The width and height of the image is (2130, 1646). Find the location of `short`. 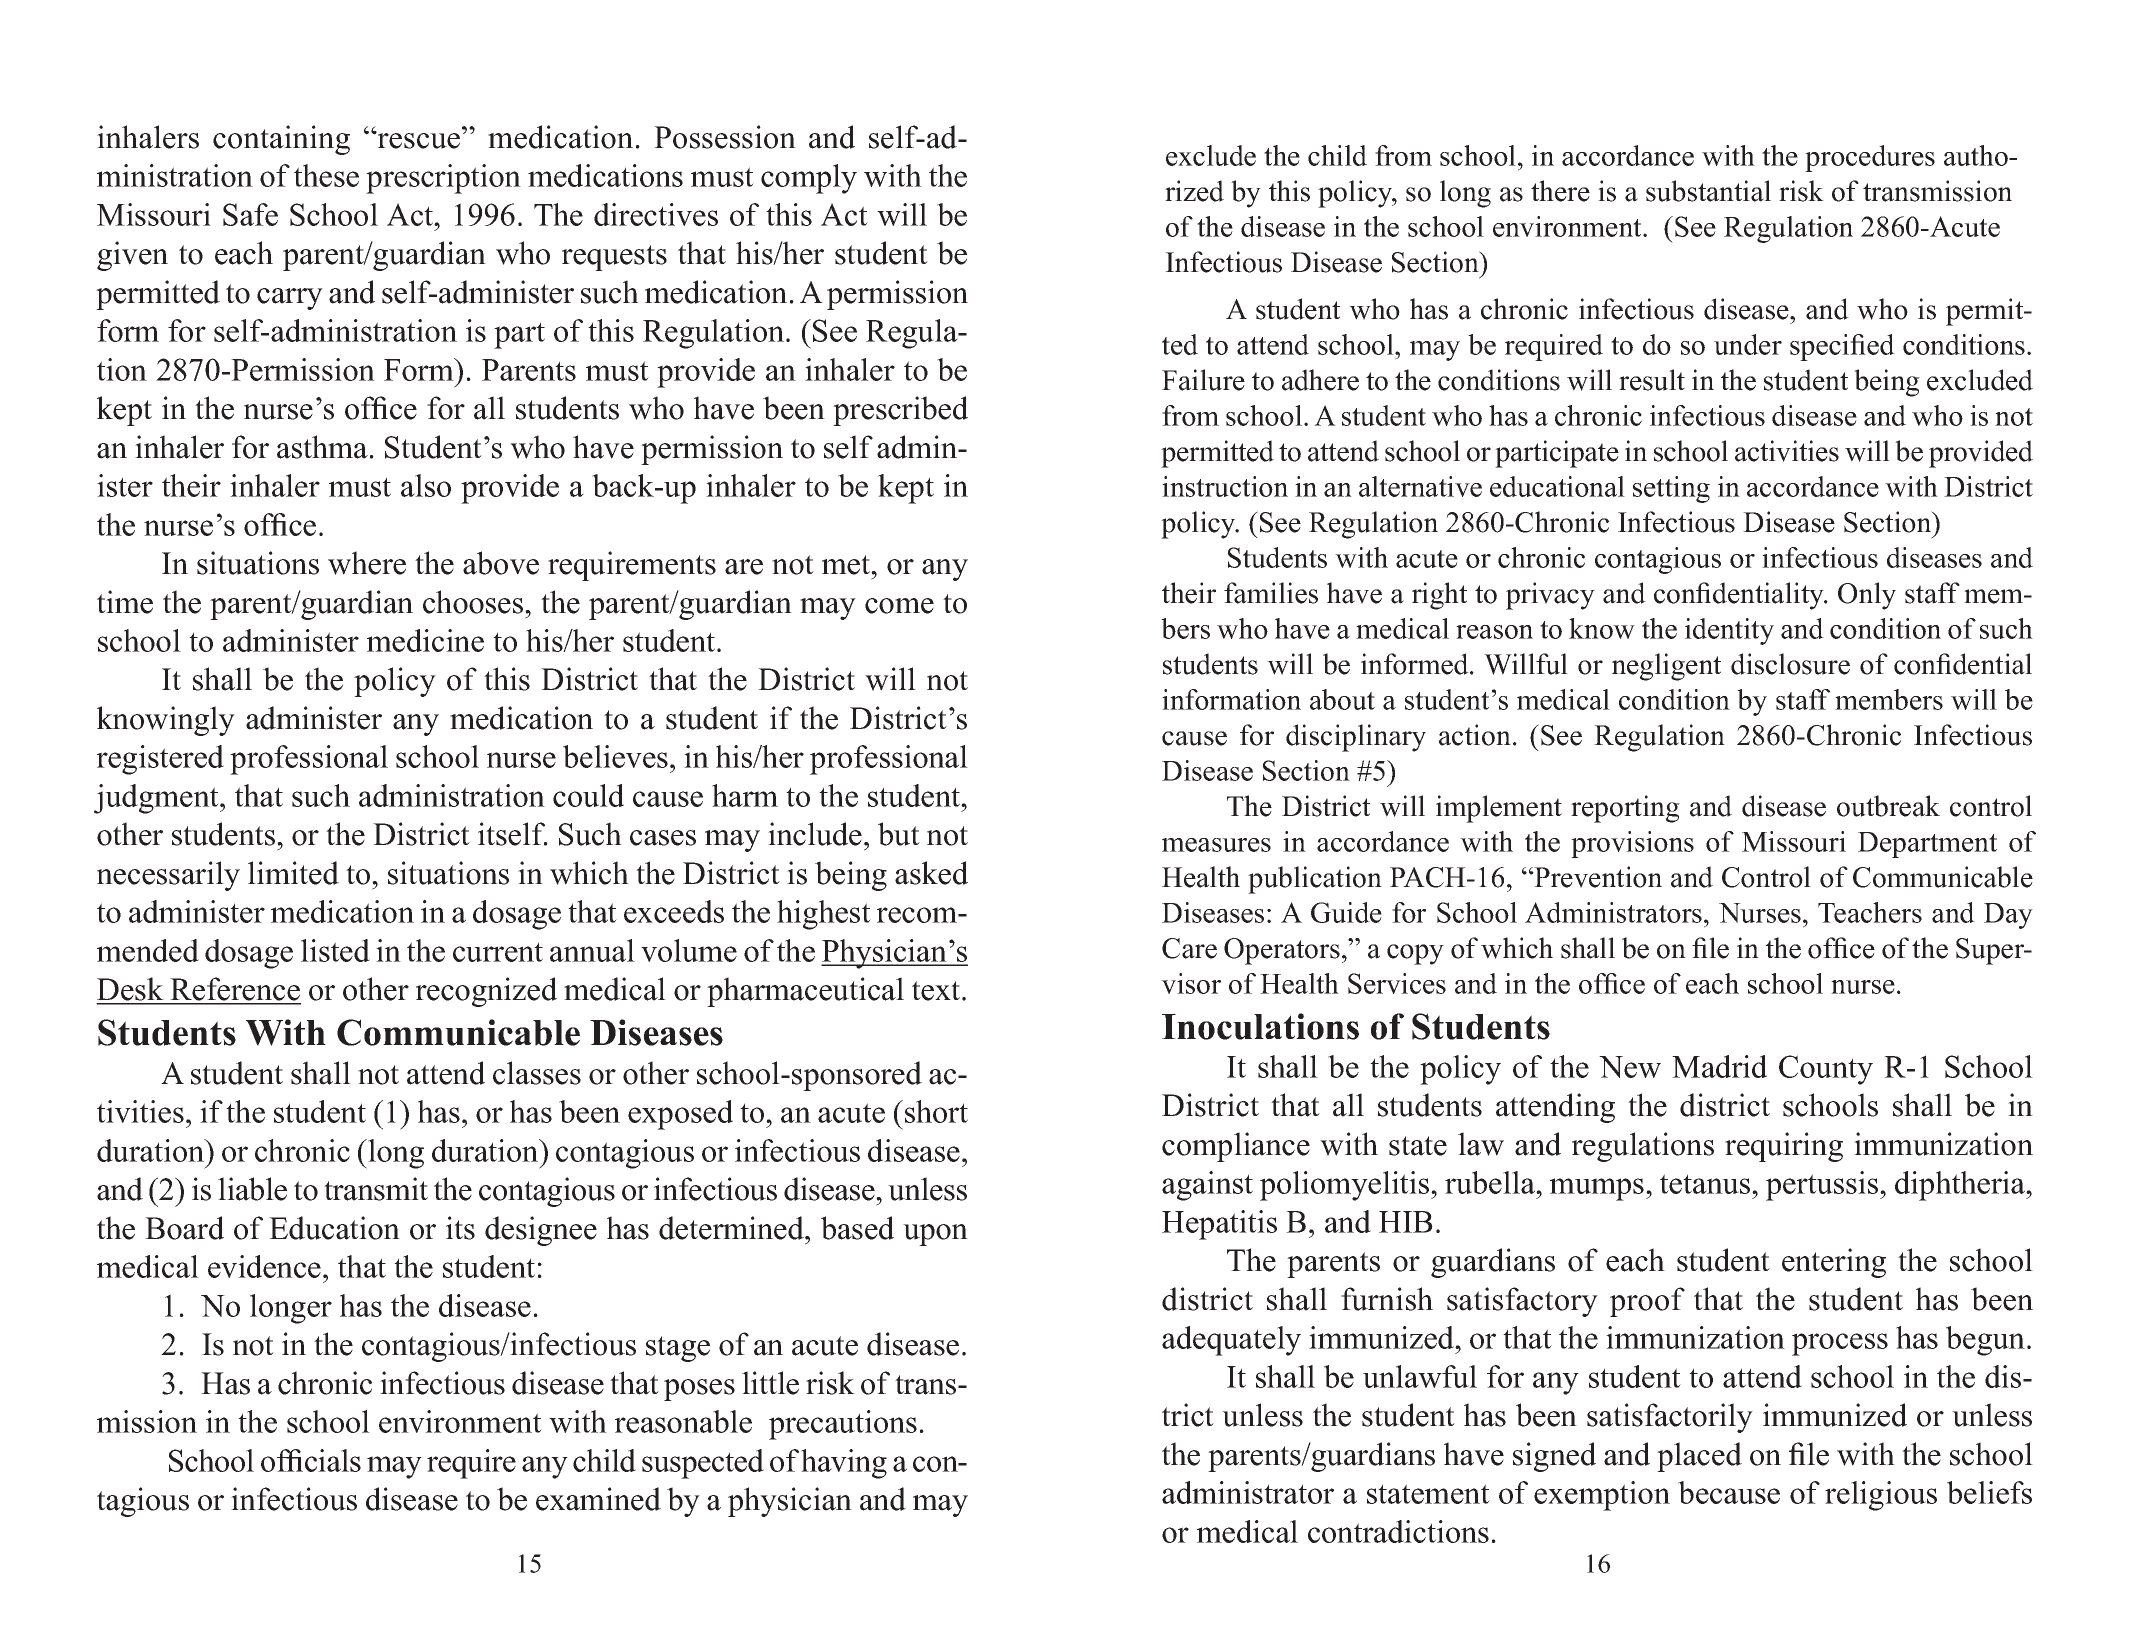

short is located at coordinates (936, 1111).
